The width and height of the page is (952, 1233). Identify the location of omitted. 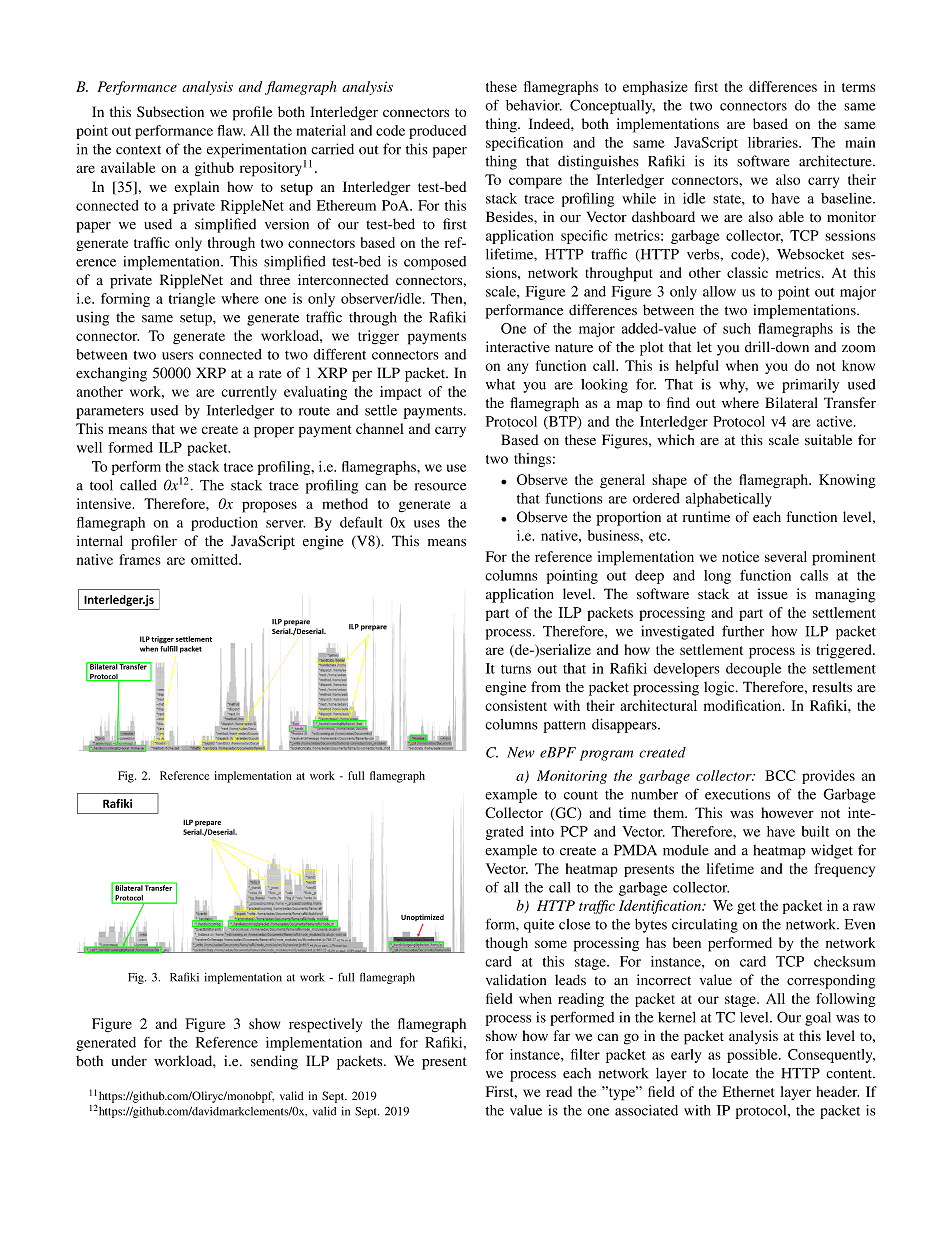
(215, 559).
